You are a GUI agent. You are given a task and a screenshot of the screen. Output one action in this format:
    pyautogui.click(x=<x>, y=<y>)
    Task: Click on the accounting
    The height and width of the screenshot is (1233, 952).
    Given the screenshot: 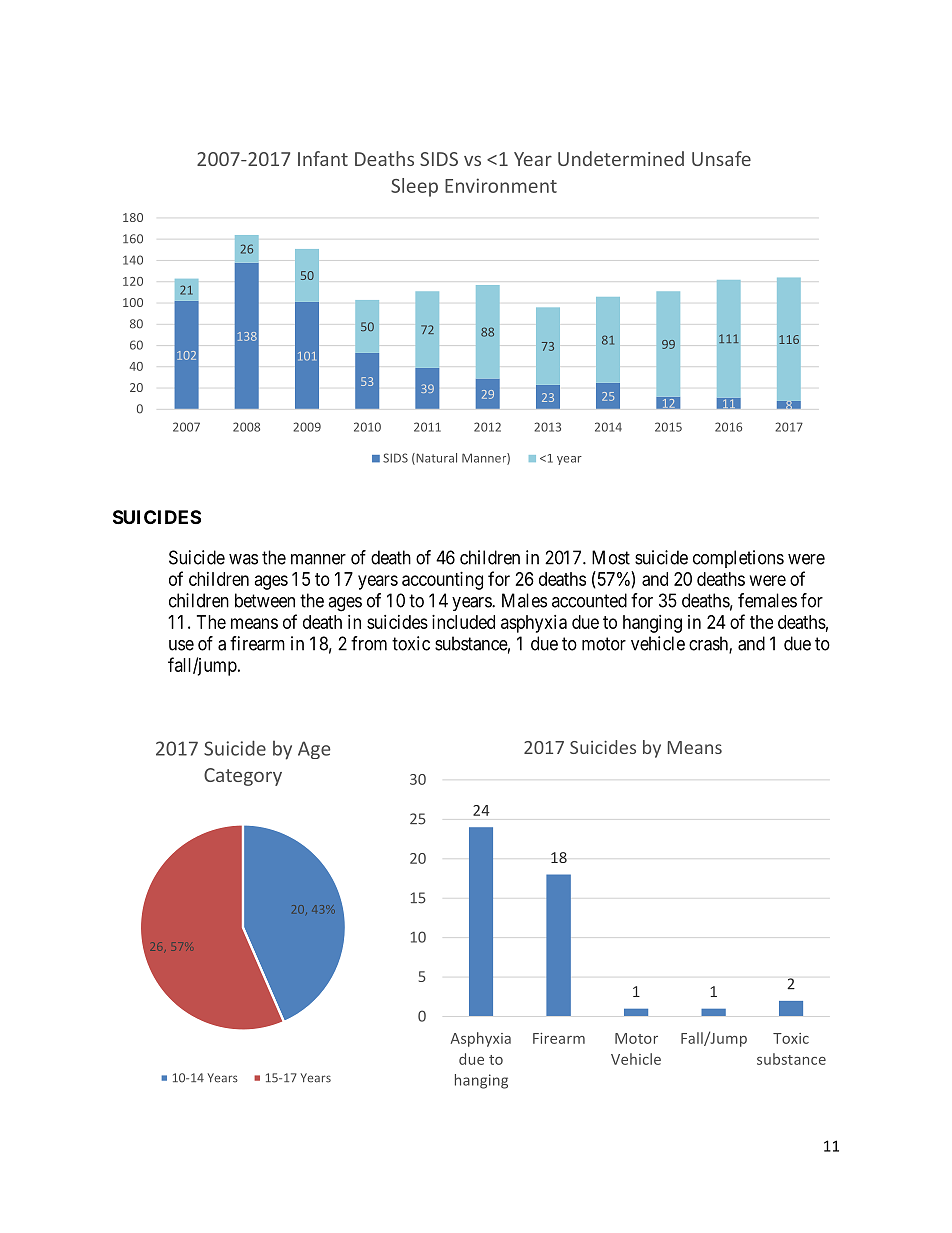 What is the action you would take?
    pyautogui.click(x=442, y=581)
